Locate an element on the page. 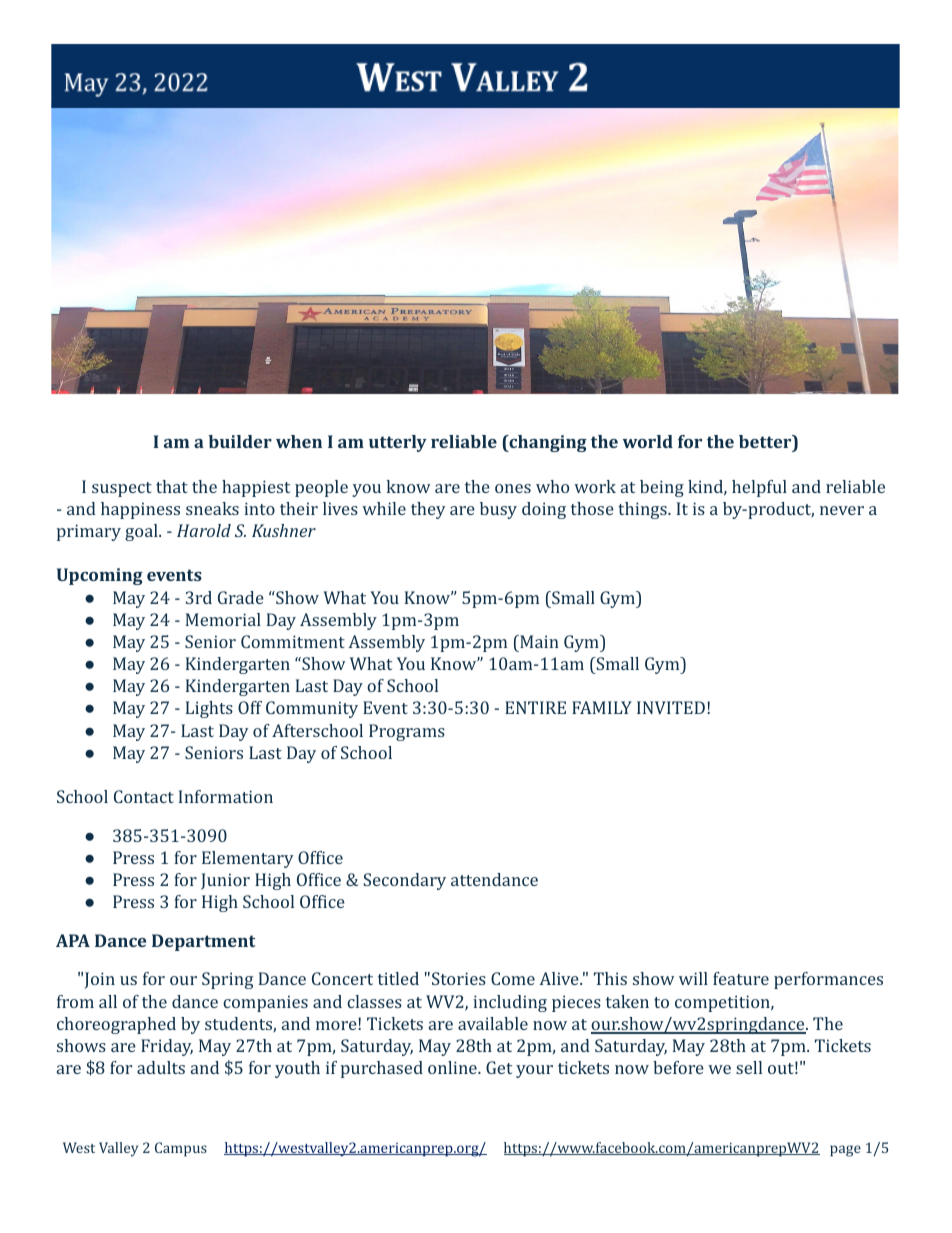 Image resolution: width=952 pixels, height=1233 pixels. Programs is located at coordinates (407, 732).
